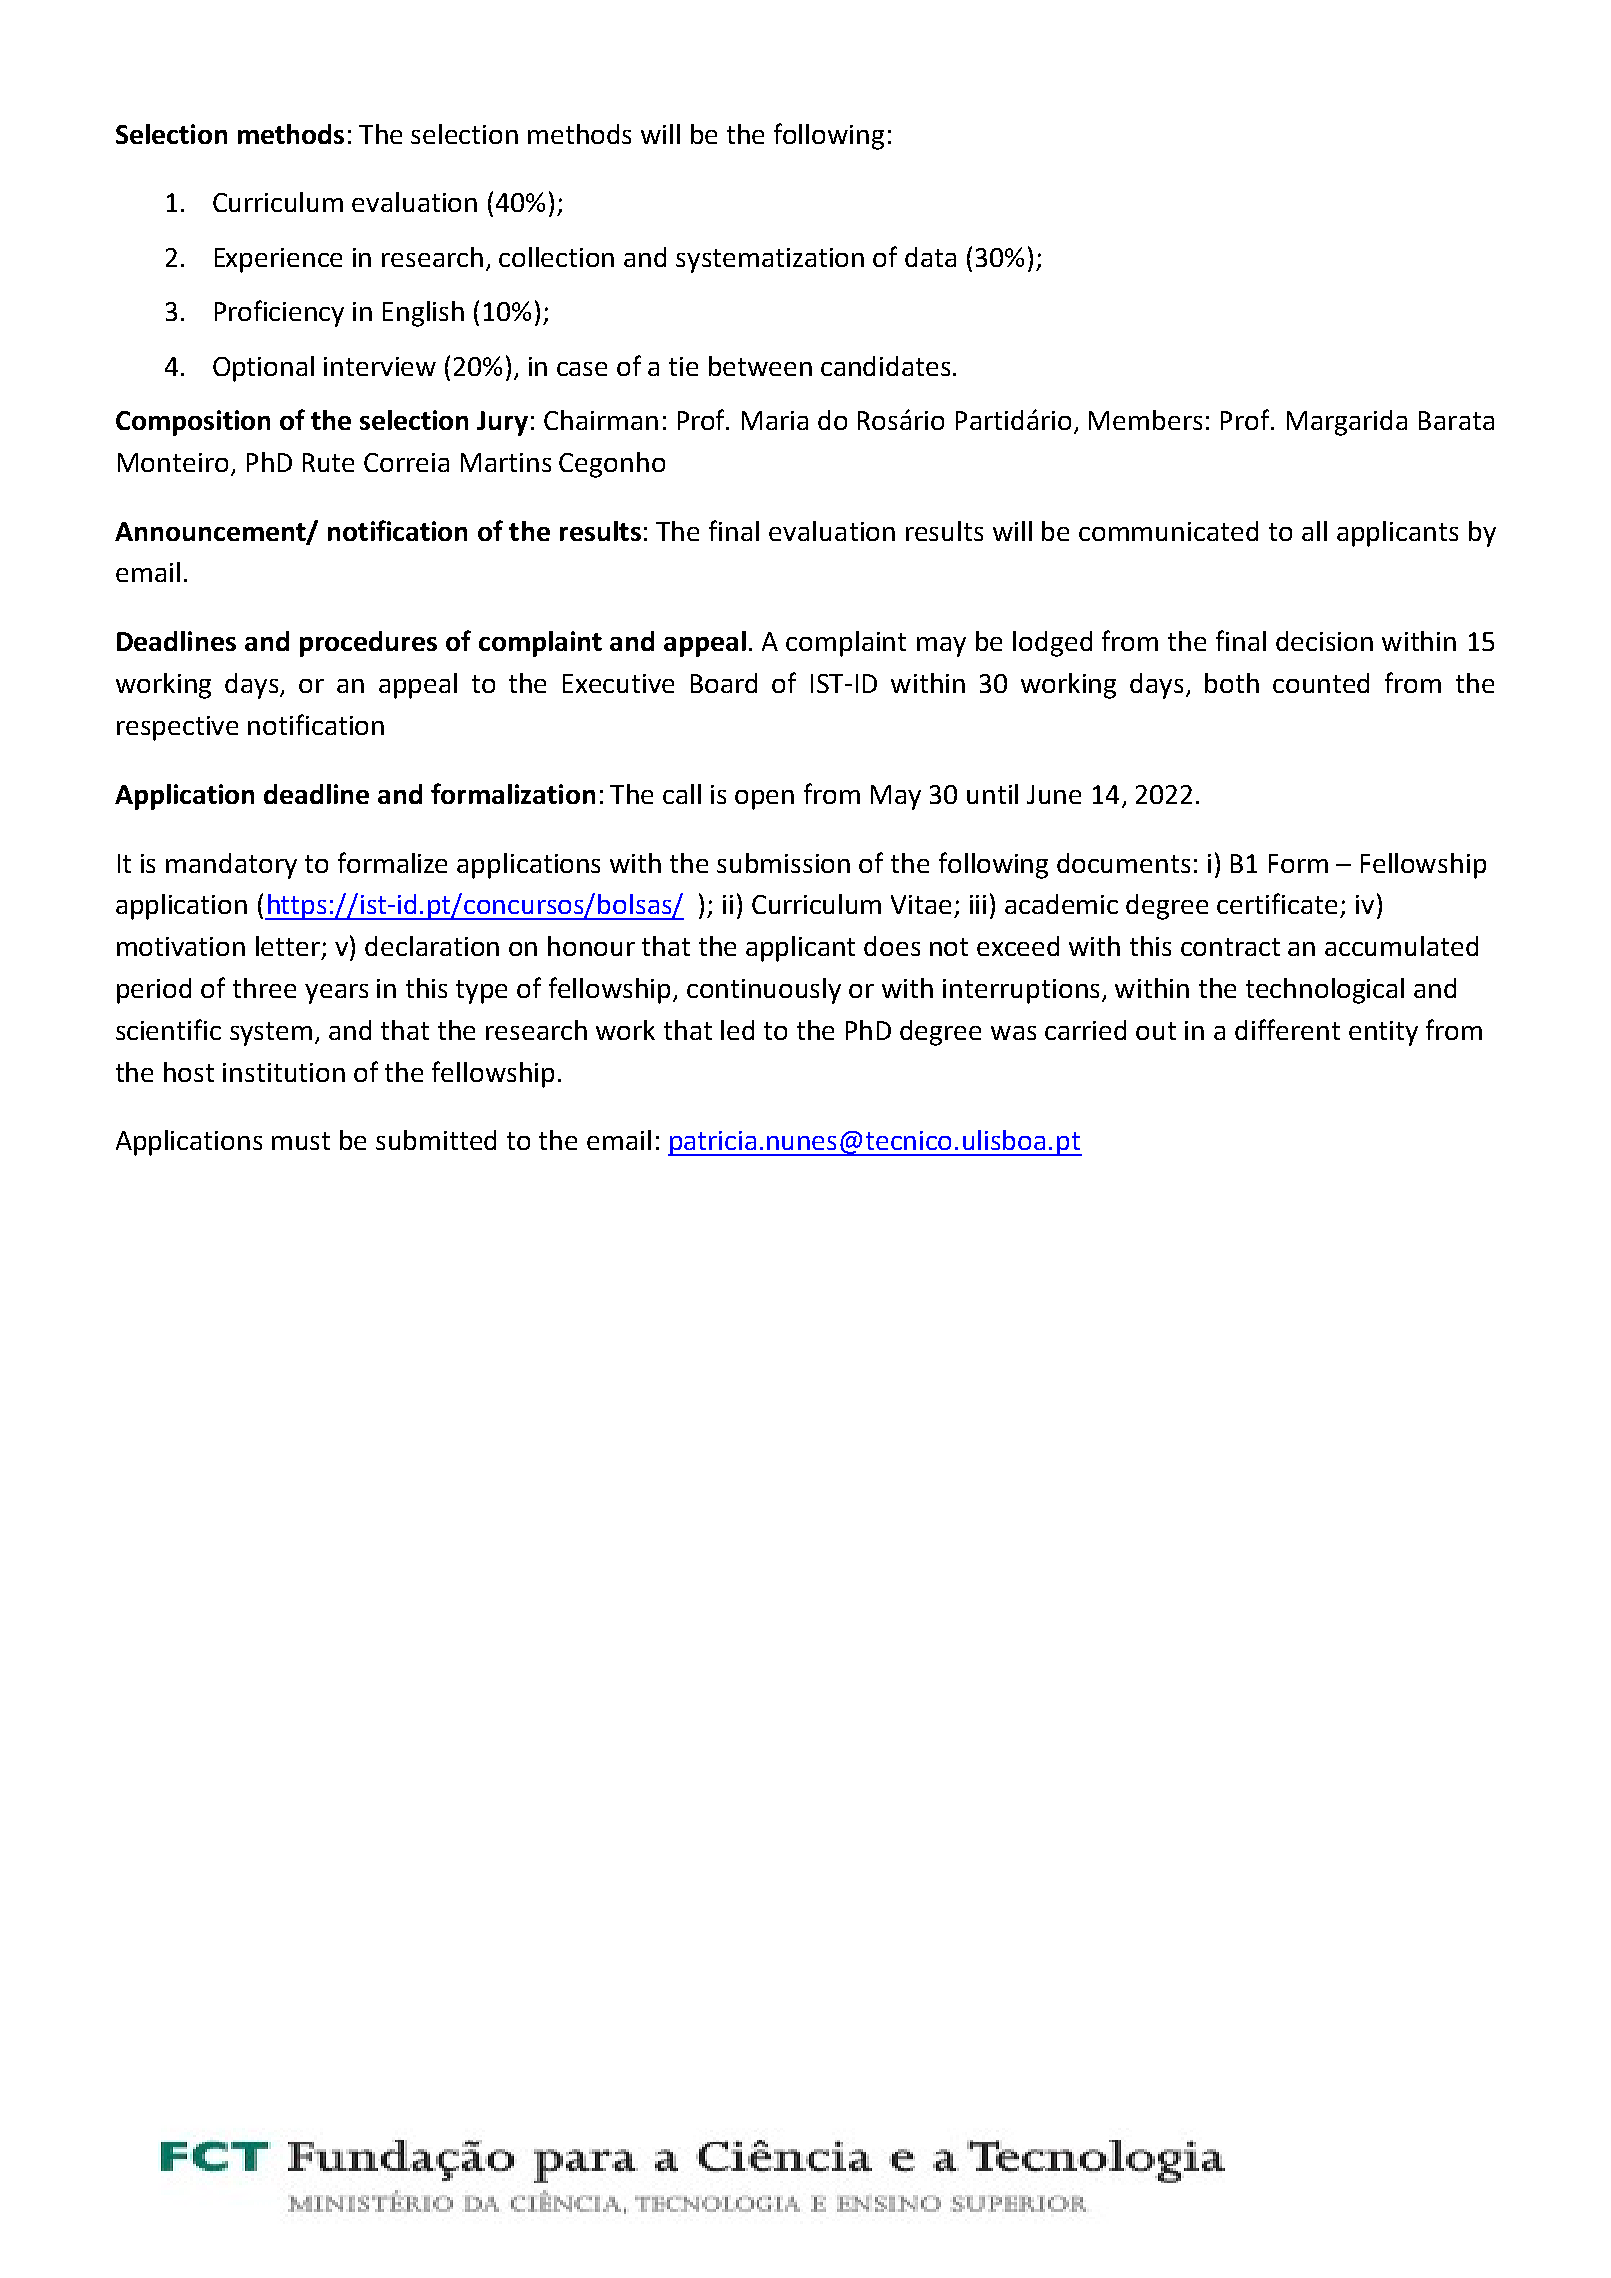 This page has height=2278, width=1611. I want to click on respective, so click(177, 728).
